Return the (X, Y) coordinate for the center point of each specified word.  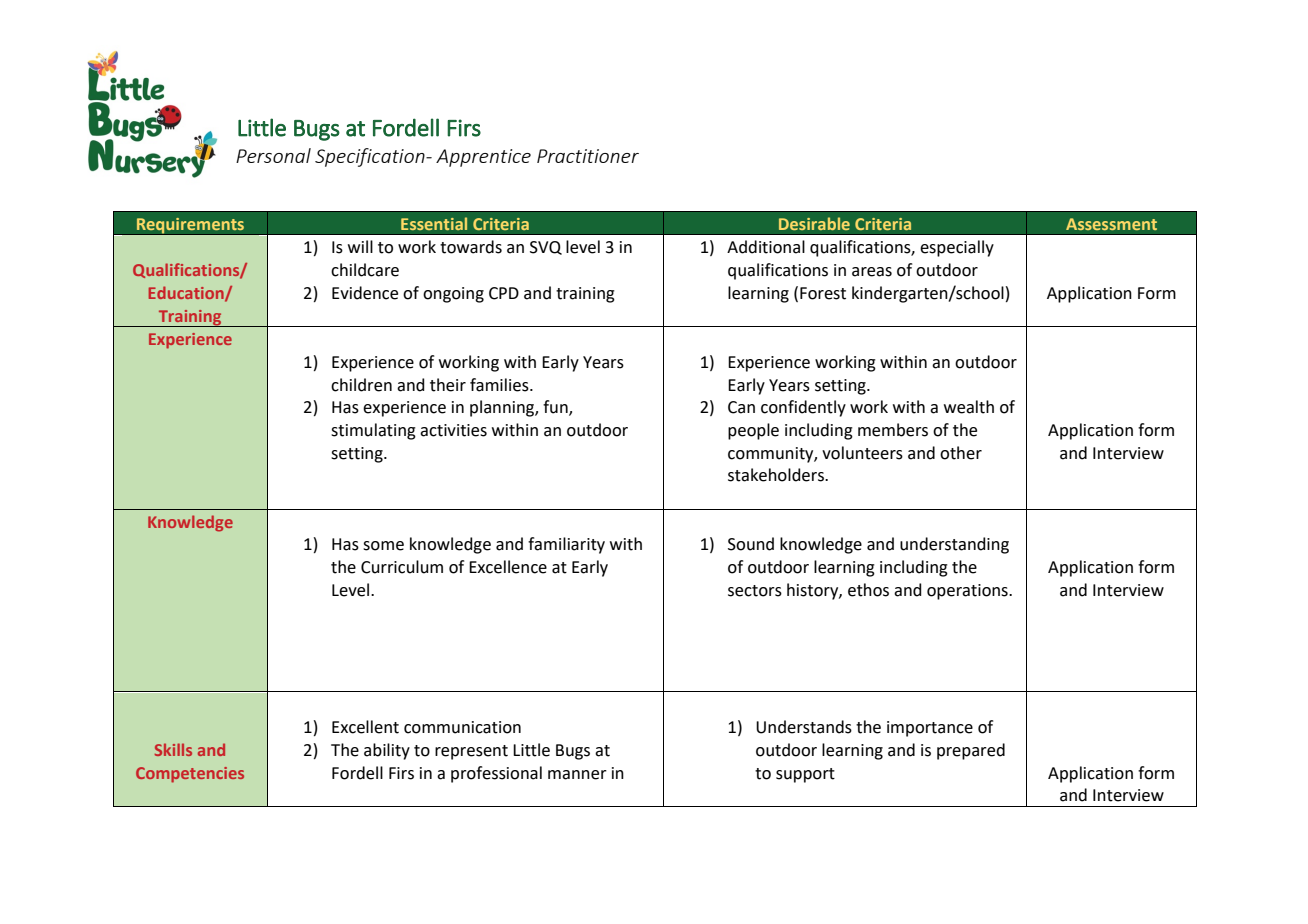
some (383, 546)
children (361, 385)
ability (387, 751)
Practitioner (588, 156)
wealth (969, 407)
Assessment (1111, 224)
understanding (954, 545)
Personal (273, 155)
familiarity (566, 545)
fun (556, 408)
